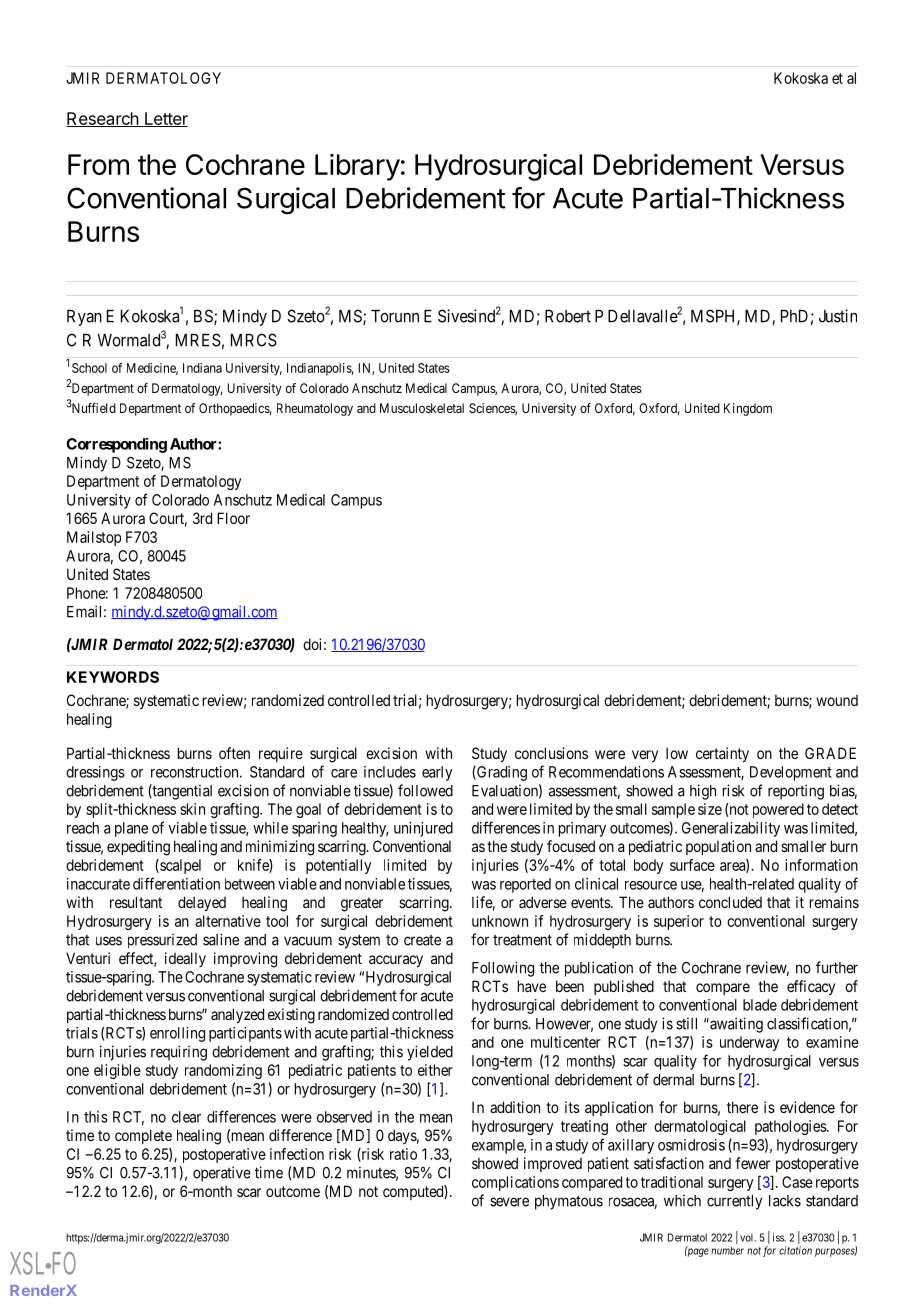 The image size is (924, 1308). I want to click on early, so click(437, 773).
